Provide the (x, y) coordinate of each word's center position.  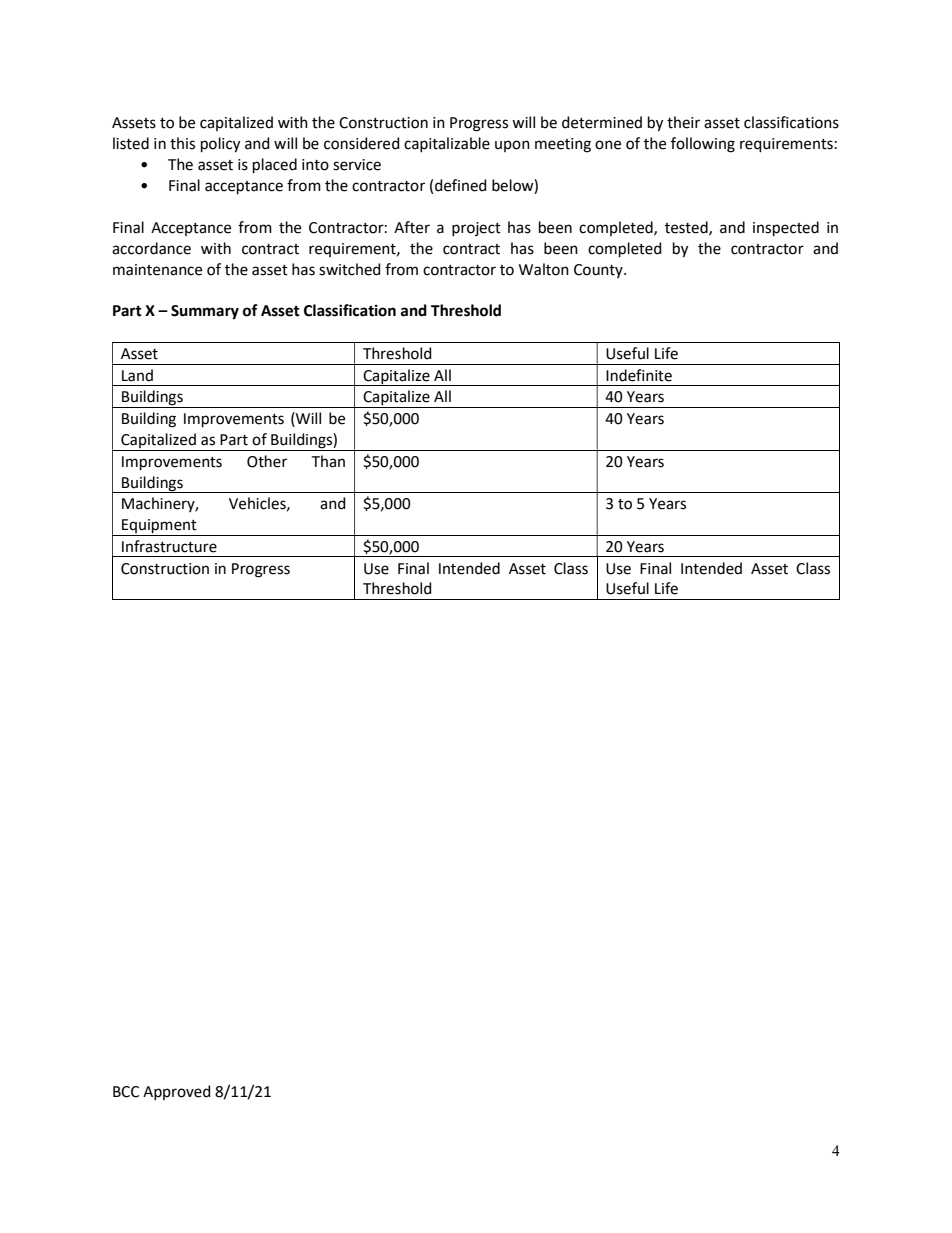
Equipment (159, 527)
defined (461, 185)
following (703, 145)
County (599, 271)
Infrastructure (169, 546)
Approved (177, 1092)
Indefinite (639, 375)
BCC (126, 1092)
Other (267, 461)
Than (328, 461)
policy (220, 145)
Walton (544, 269)
